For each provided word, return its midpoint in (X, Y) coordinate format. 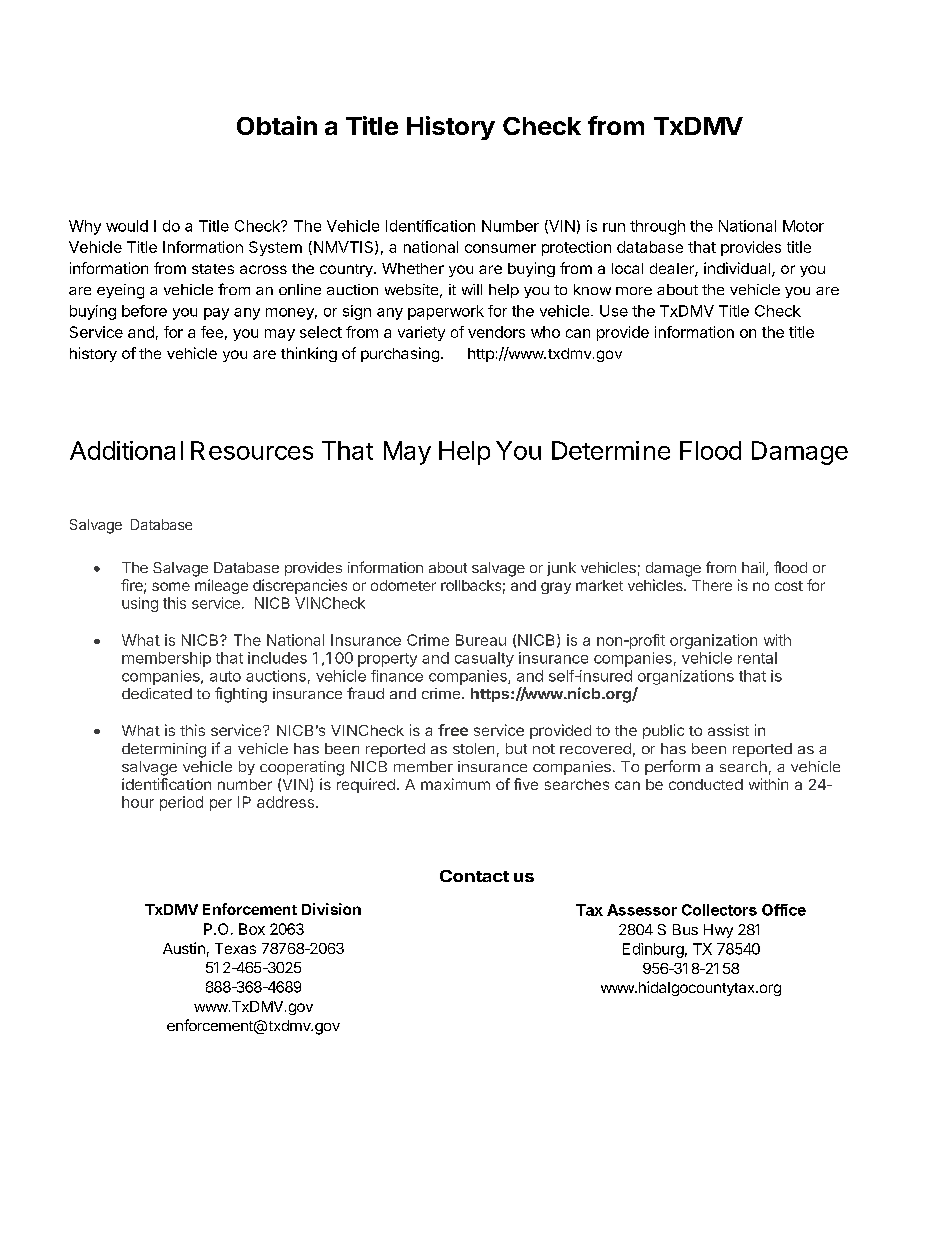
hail (754, 569)
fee (212, 332)
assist (728, 730)
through (657, 227)
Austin (184, 948)
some (171, 586)
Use (614, 311)
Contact (474, 876)
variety (421, 333)
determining (164, 750)
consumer (500, 248)
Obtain (277, 125)
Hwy (718, 931)
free (453, 730)
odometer (403, 585)
